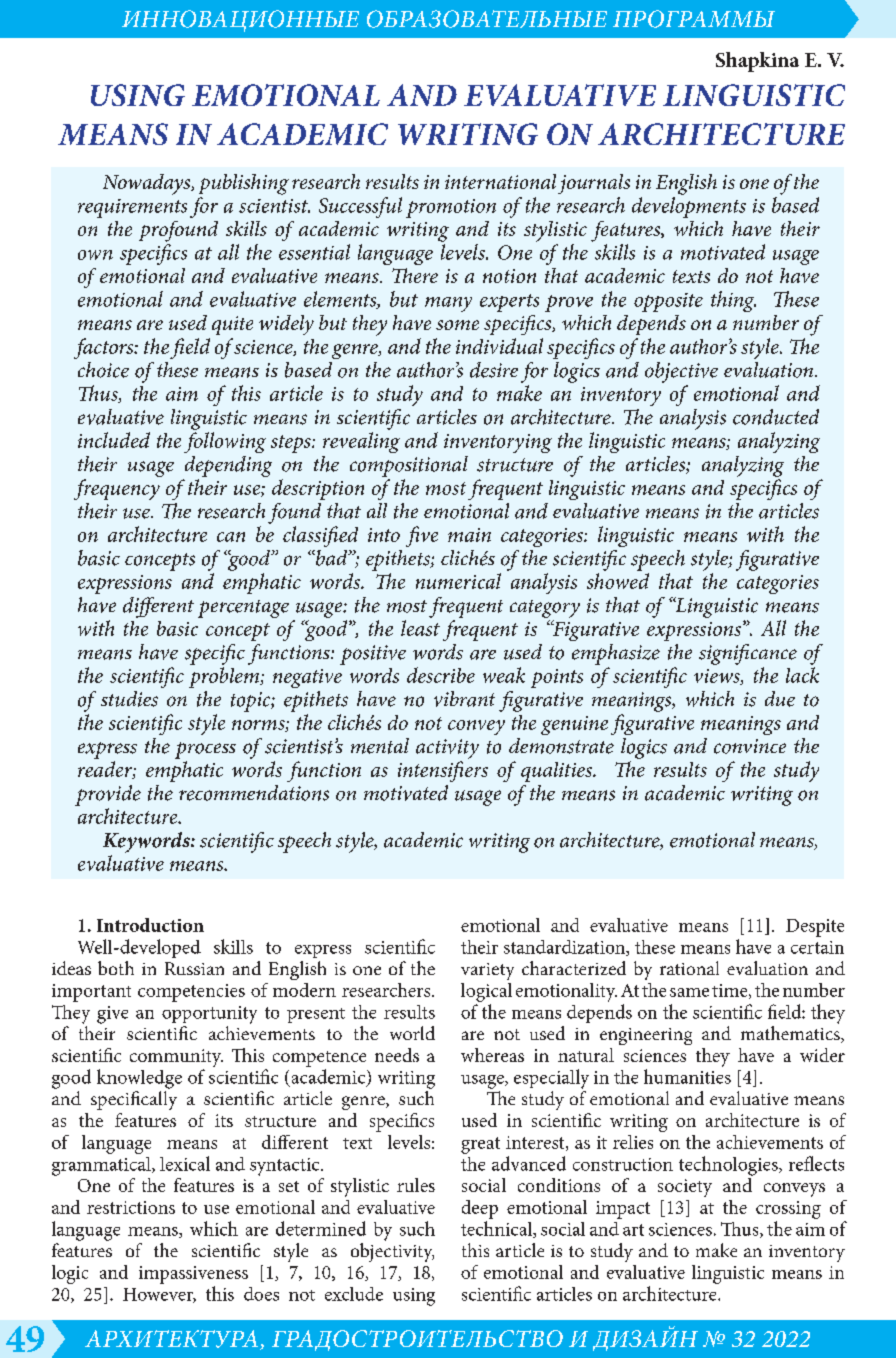 Image resolution: width=896 pixels, height=1358 pixels. What do you see at coordinates (409, 466) in the screenshot?
I see `compositional` at bounding box center [409, 466].
